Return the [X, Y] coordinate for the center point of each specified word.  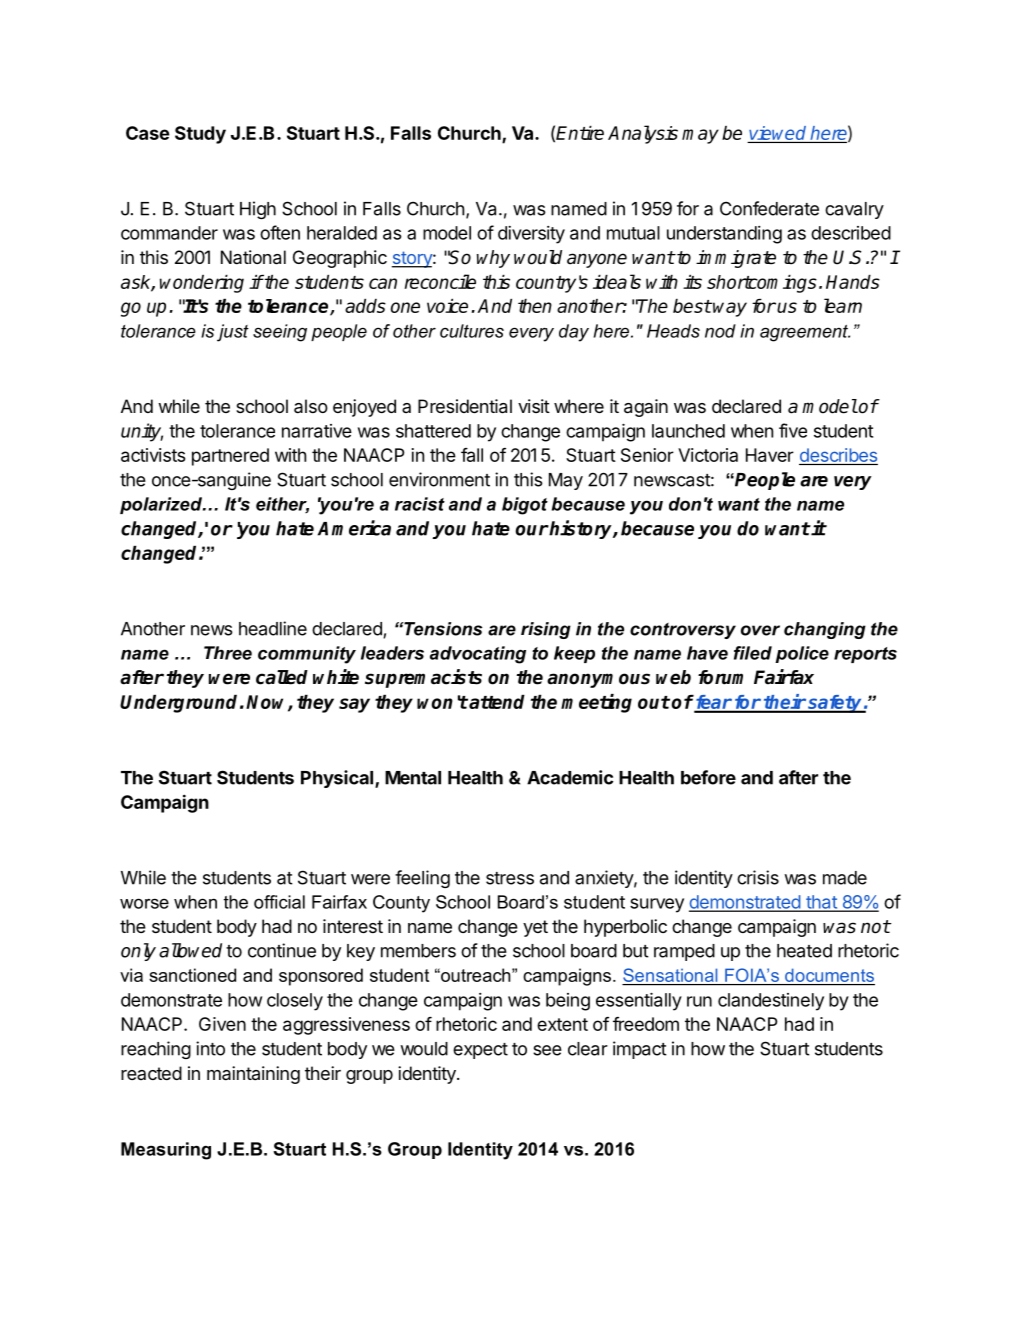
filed [753, 653]
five [793, 430]
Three [228, 653]
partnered [230, 457]
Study [200, 135]
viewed [777, 133]
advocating [478, 655]
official [279, 902]
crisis [758, 877]
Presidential [465, 406]
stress [510, 878]
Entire [580, 133]
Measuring [166, 1151]
